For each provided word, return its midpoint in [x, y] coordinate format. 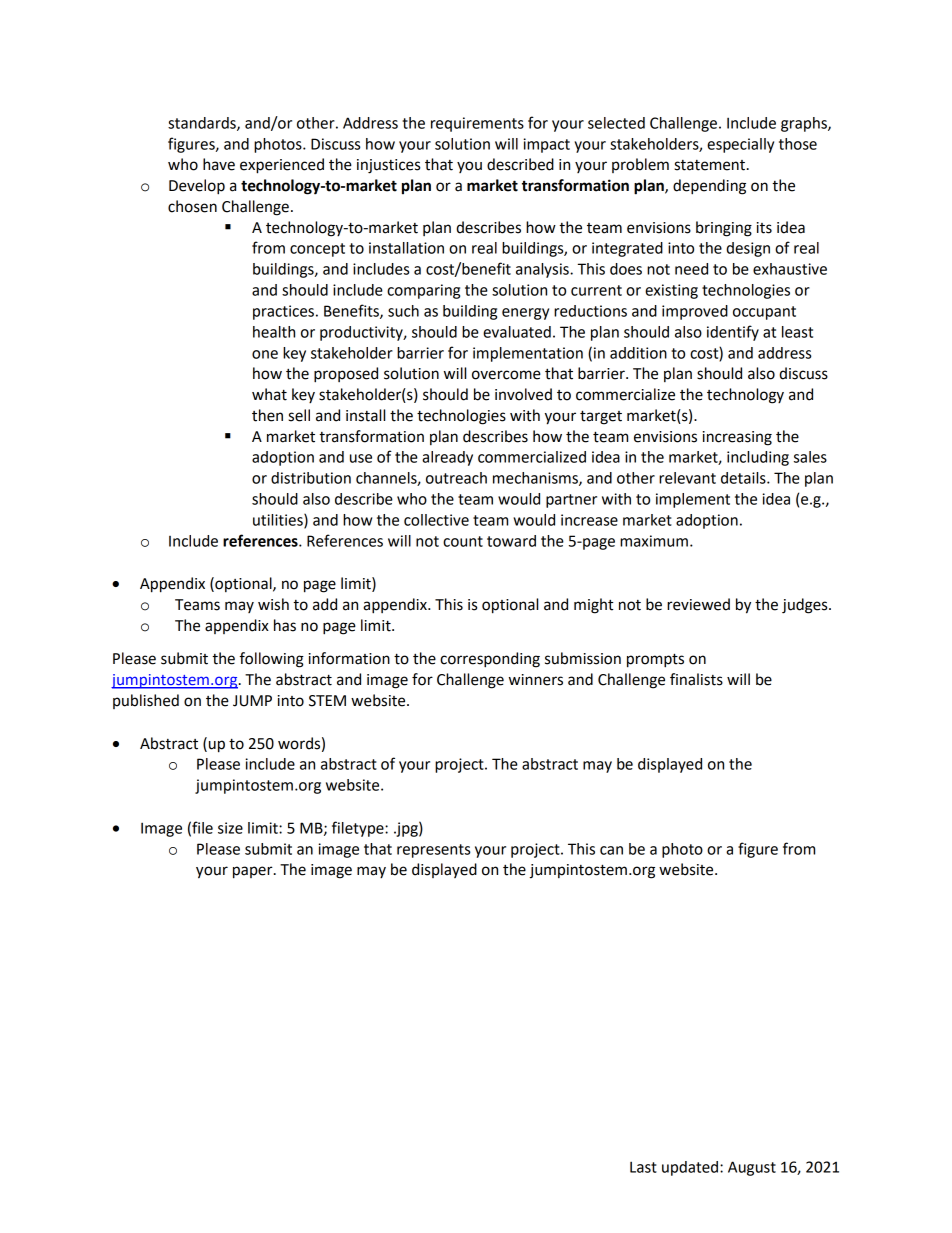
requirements [477, 124]
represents [433, 851]
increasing [737, 438]
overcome [506, 375]
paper [254, 872]
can [611, 850]
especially [740, 145]
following [272, 660]
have [219, 164]
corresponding [490, 660]
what [269, 394]
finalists [696, 679]
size [230, 828]
